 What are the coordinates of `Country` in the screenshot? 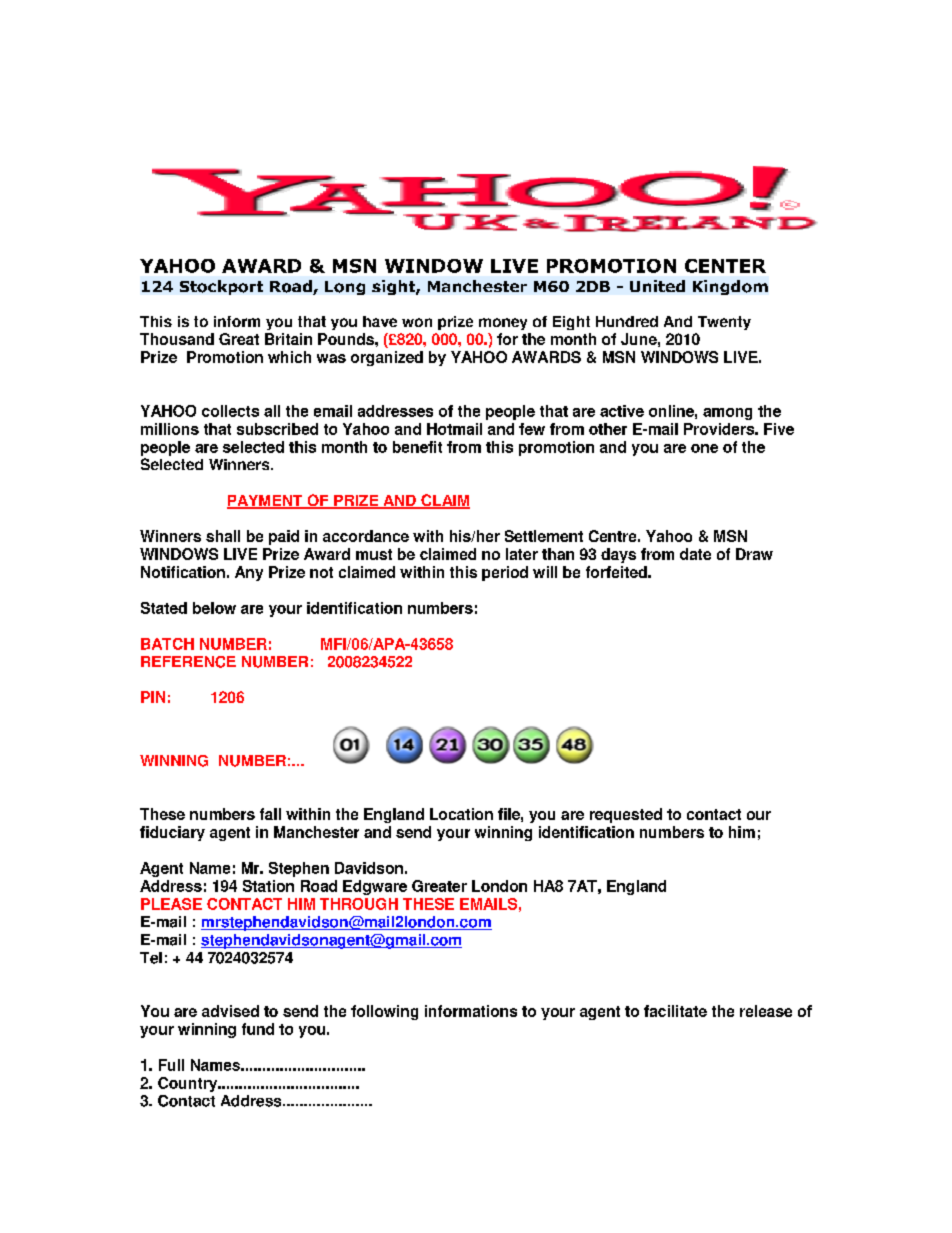 It's located at (189, 1084).
